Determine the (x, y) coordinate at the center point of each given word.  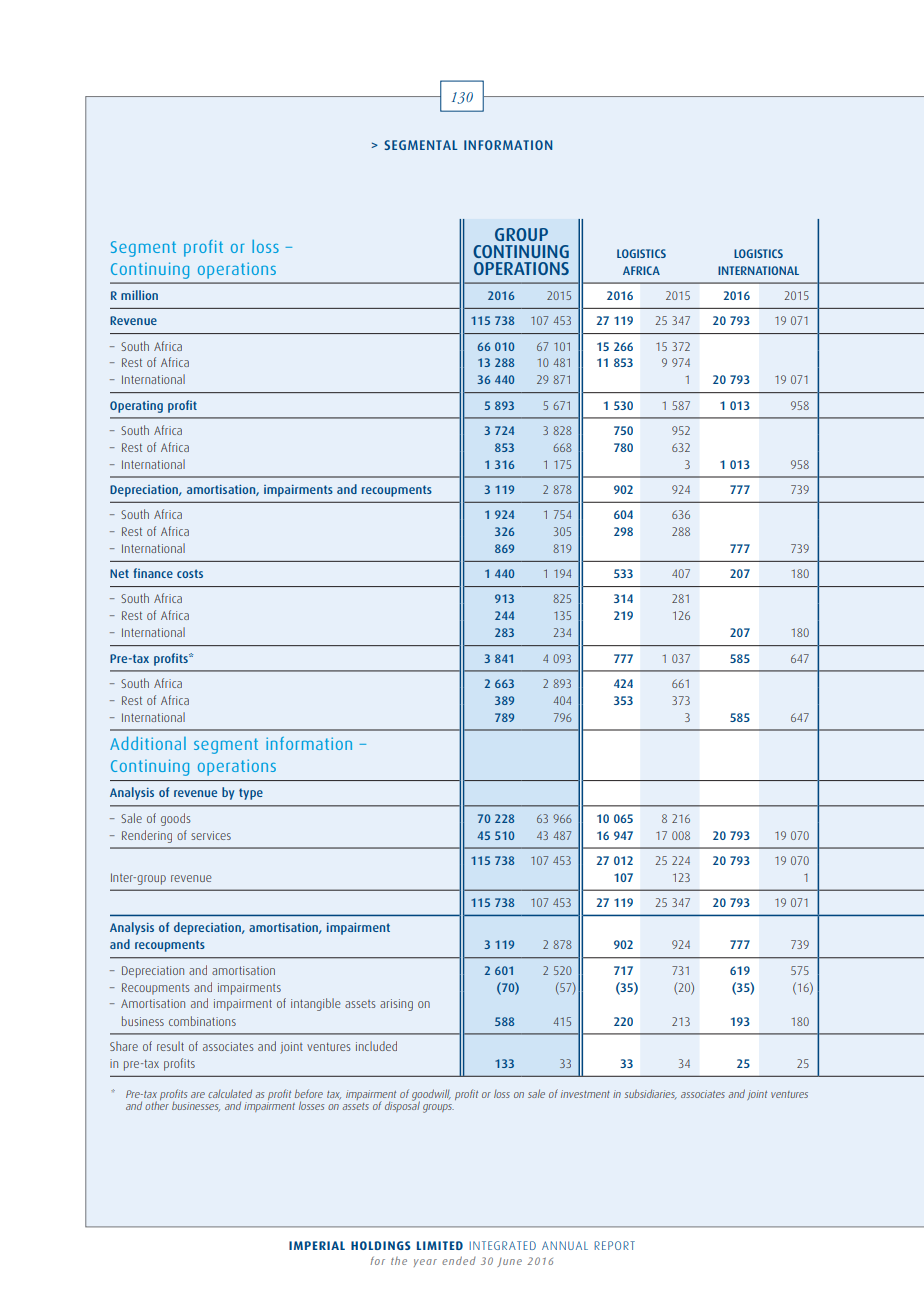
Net (119, 573)
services (211, 835)
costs (190, 573)
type (251, 794)
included (376, 1046)
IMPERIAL (317, 1245)
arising (396, 1005)
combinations (202, 1021)
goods (175, 819)
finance (153, 573)
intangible (316, 1004)
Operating (136, 407)
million (139, 295)
